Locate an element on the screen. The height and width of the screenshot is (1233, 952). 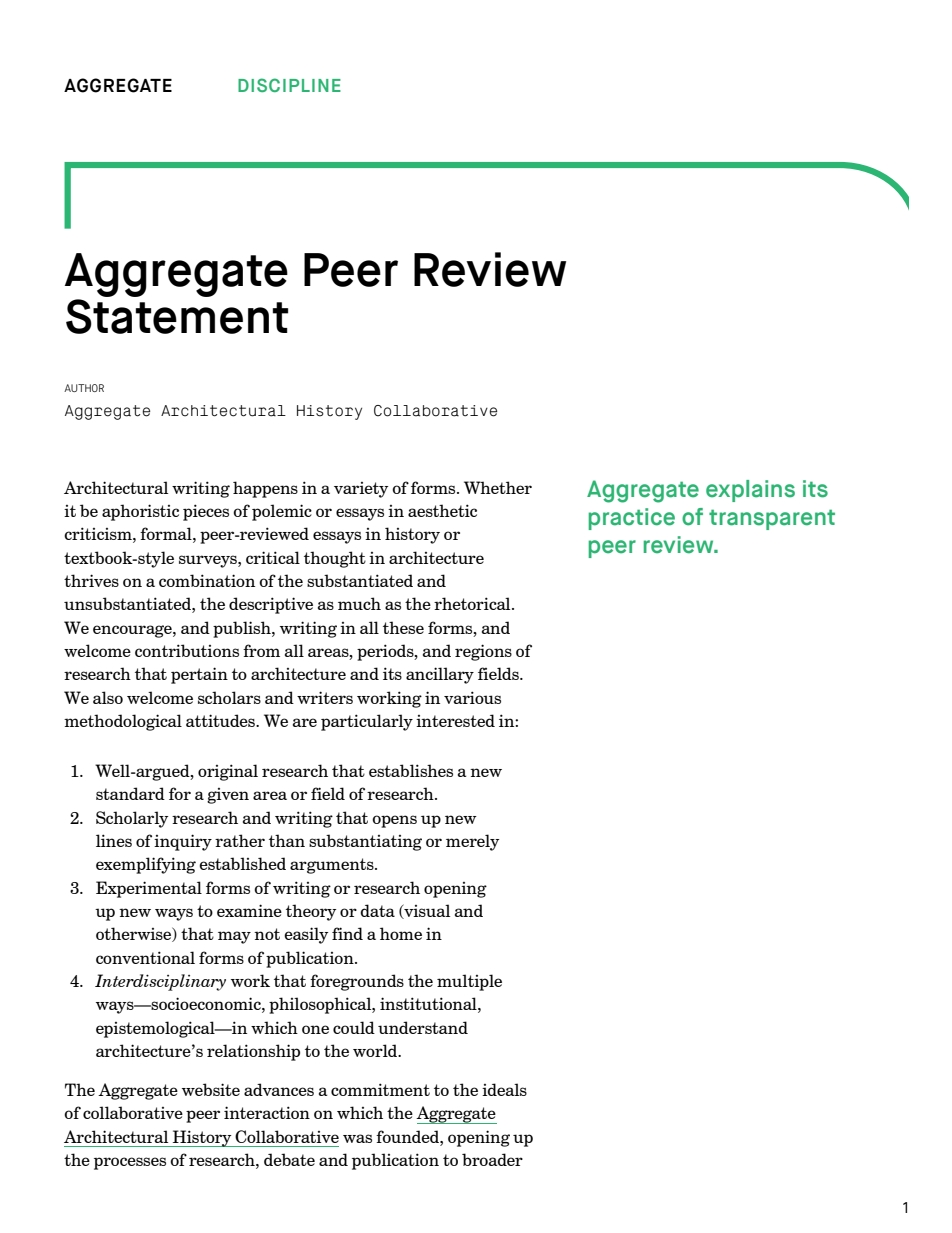
explains is located at coordinates (750, 491).
